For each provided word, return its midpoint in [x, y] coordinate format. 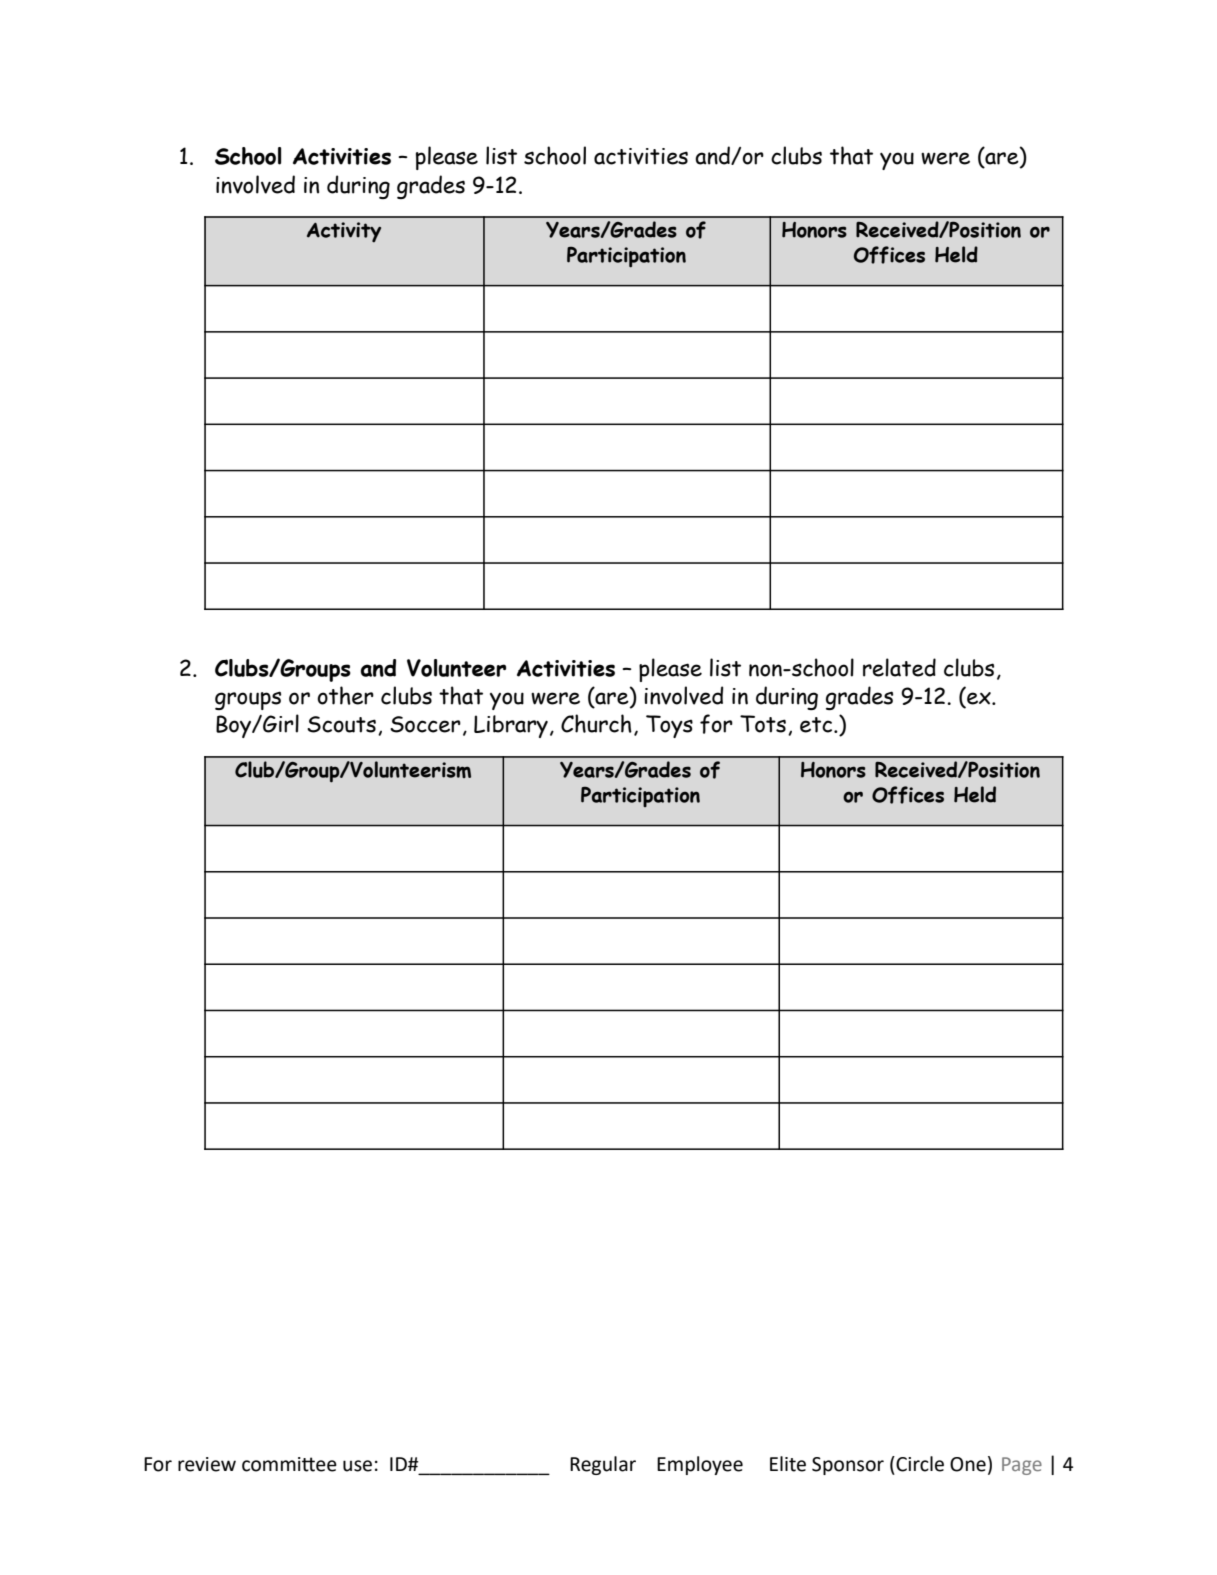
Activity [344, 232]
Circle [919, 1464]
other [345, 695]
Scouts [341, 724]
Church [596, 723]
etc [817, 725]
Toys [669, 726]
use [357, 1466]
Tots [763, 724]
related [899, 667]
